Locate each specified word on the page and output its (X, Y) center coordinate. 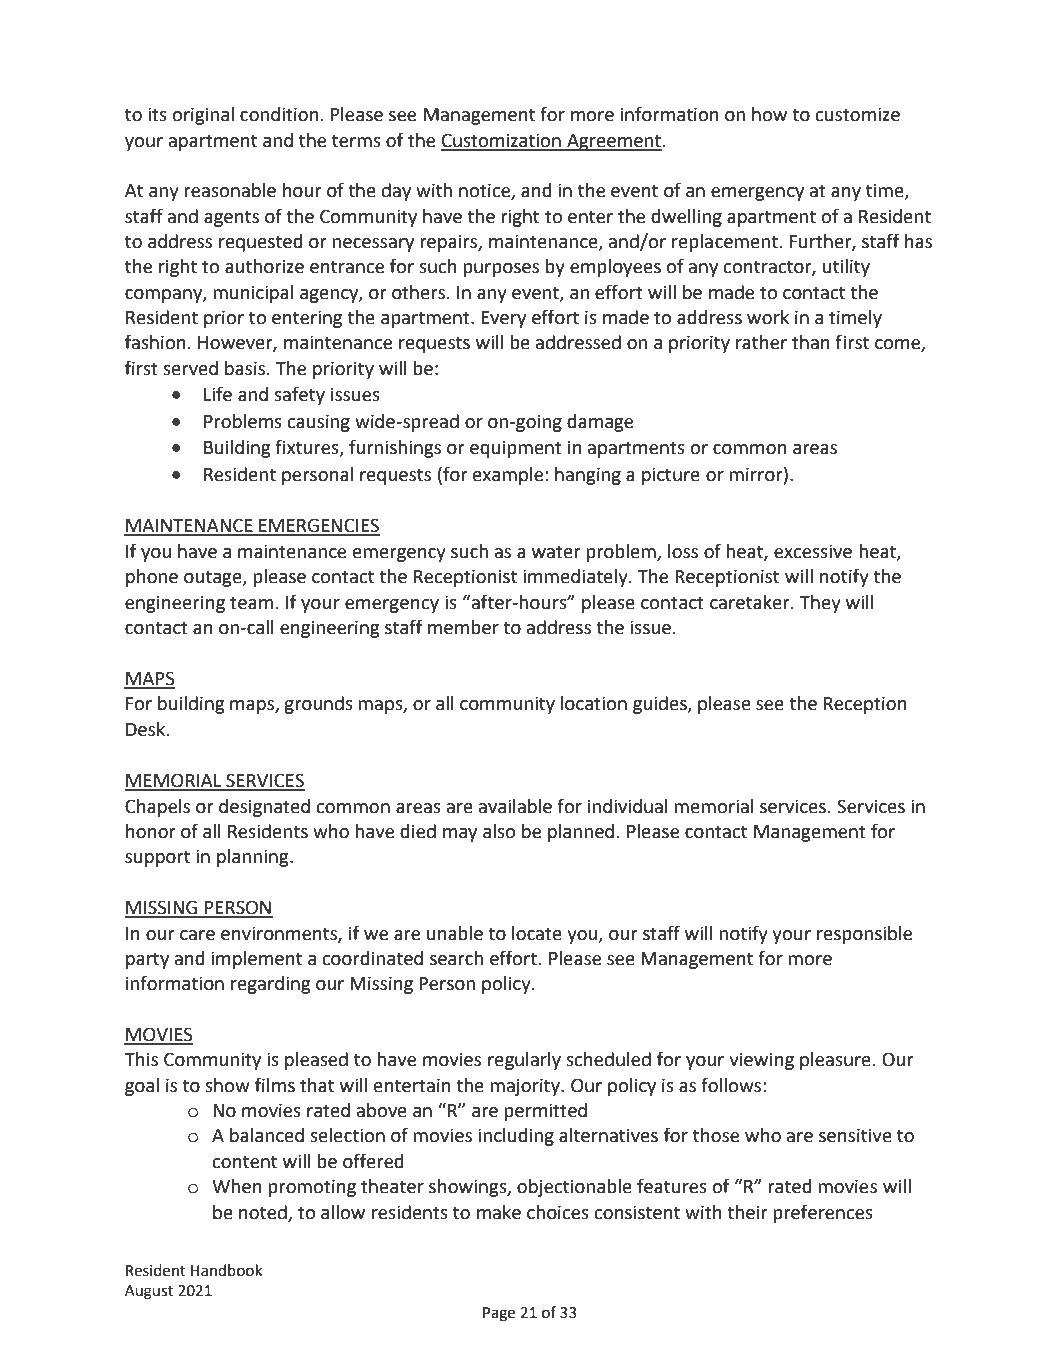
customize (857, 114)
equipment (516, 449)
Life (218, 394)
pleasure (835, 1061)
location (594, 703)
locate (537, 933)
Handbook (226, 1270)
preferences (823, 1213)
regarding (270, 985)
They (820, 604)
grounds (318, 705)
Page (499, 1314)
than (811, 342)
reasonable (230, 190)
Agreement (613, 142)
